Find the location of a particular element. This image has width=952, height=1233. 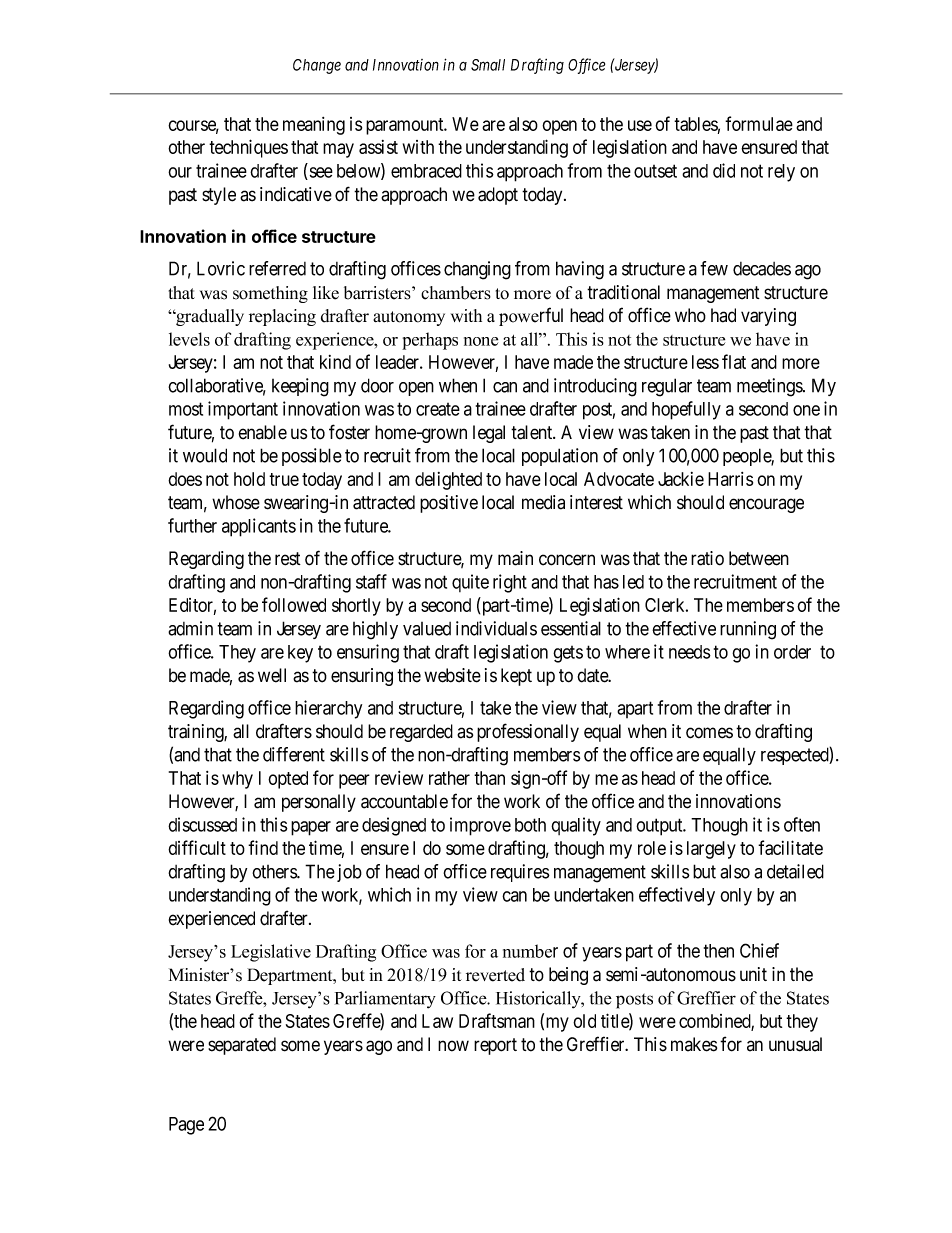

formulae is located at coordinates (759, 123).
